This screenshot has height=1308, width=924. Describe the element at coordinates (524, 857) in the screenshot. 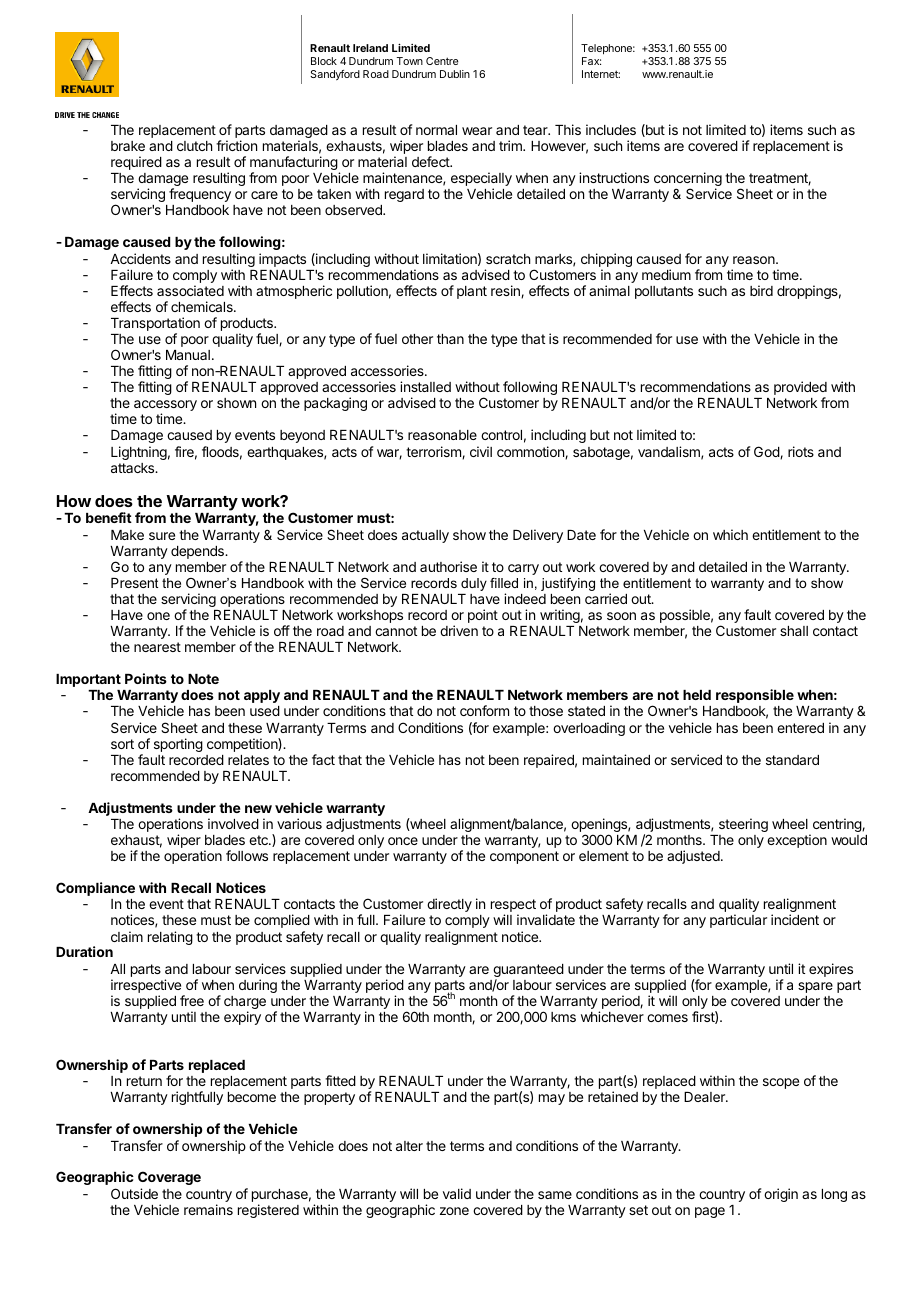

I see `component` at that location.
